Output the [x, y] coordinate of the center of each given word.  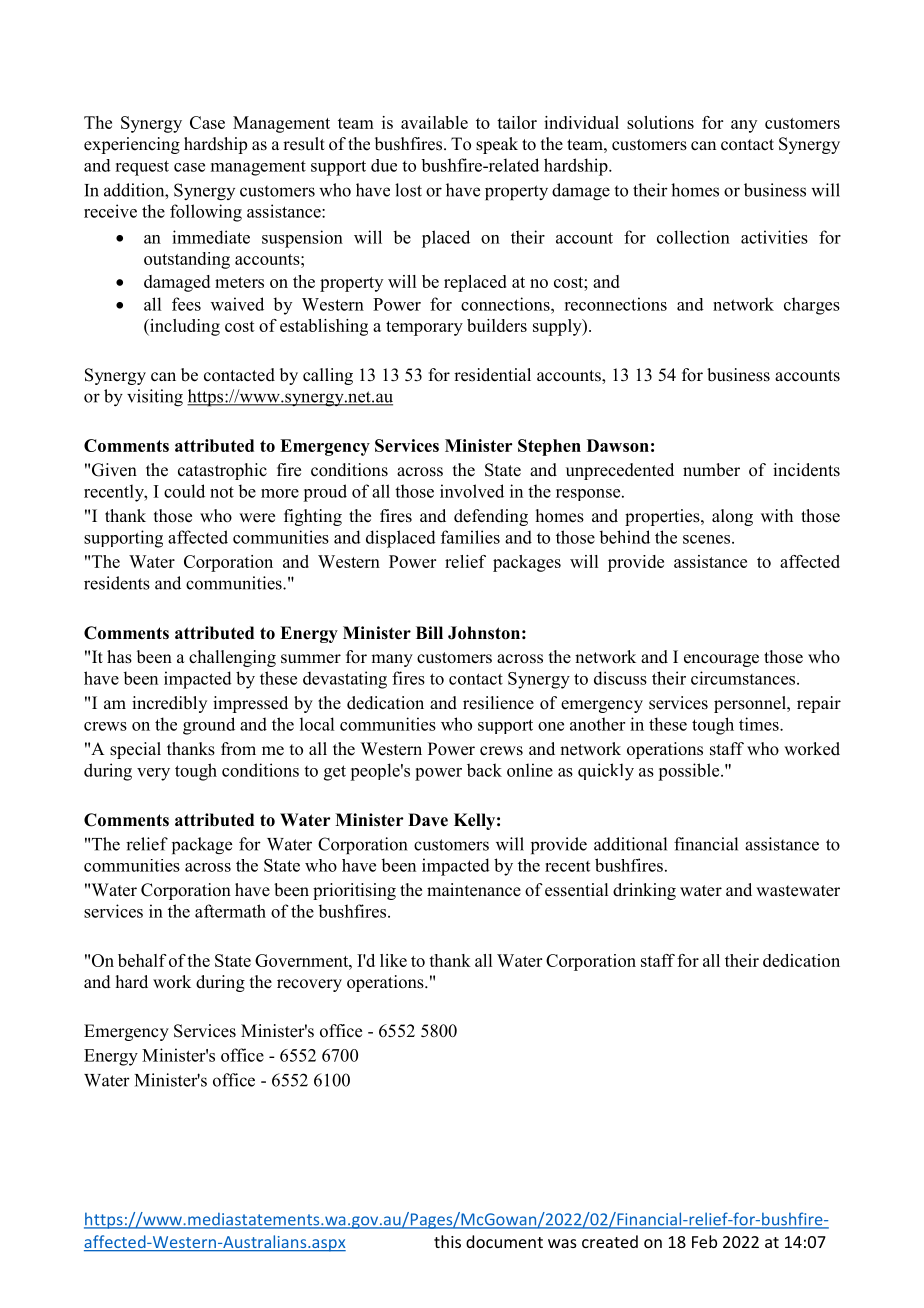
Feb [704, 1241]
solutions [660, 122]
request [142, 168]
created [610, 1241]
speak [497, 145]
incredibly [169, 704]
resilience [498, 703]
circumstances [744, 678]
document [504, 1241]
